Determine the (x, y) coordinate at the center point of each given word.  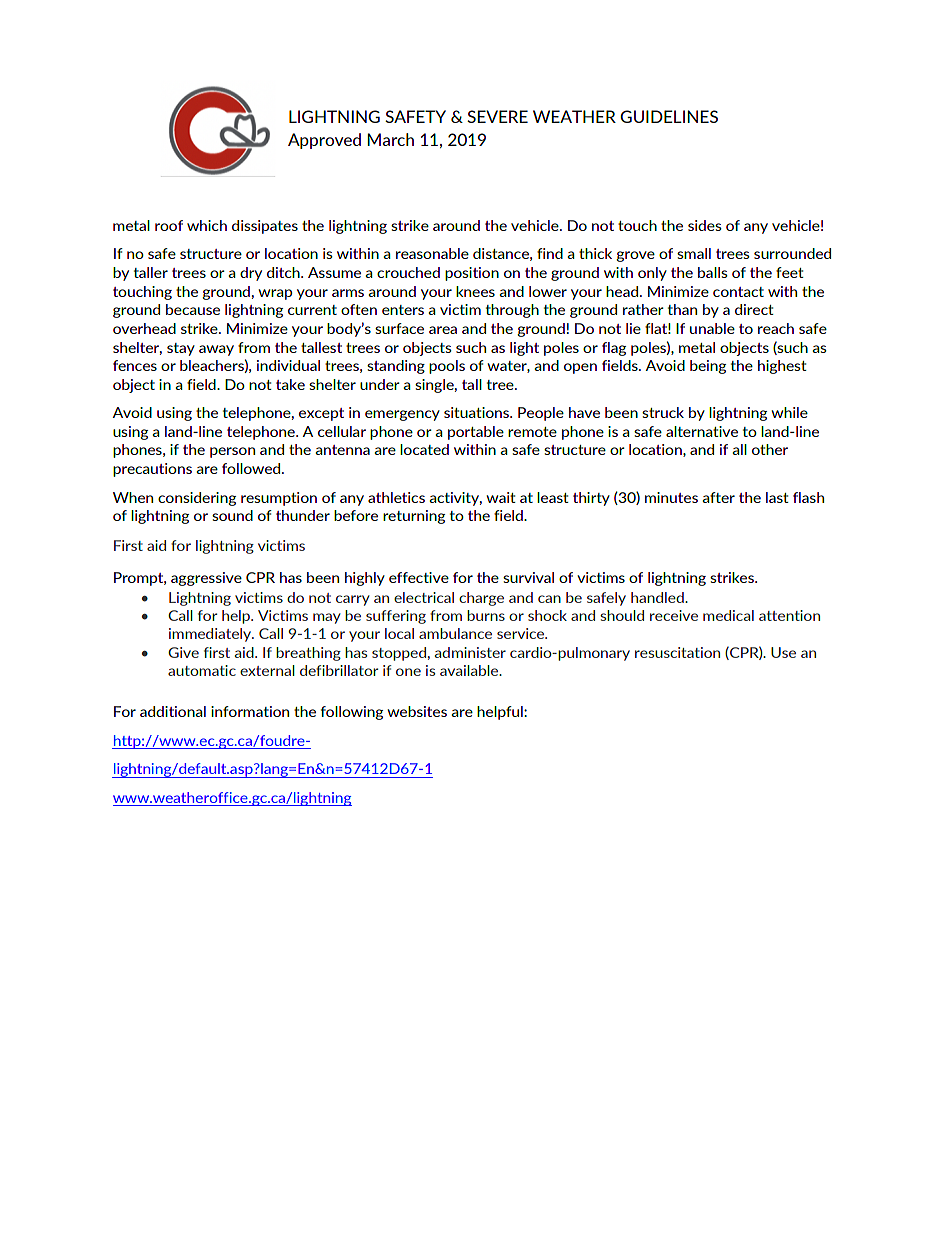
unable (712, 328)
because (193, 309)
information (250, 711)
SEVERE (497, 116)
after (718, 497)
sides (705, 225)
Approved (324, 141)
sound (232, 515)
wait (501, 497)
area (443, 330)
